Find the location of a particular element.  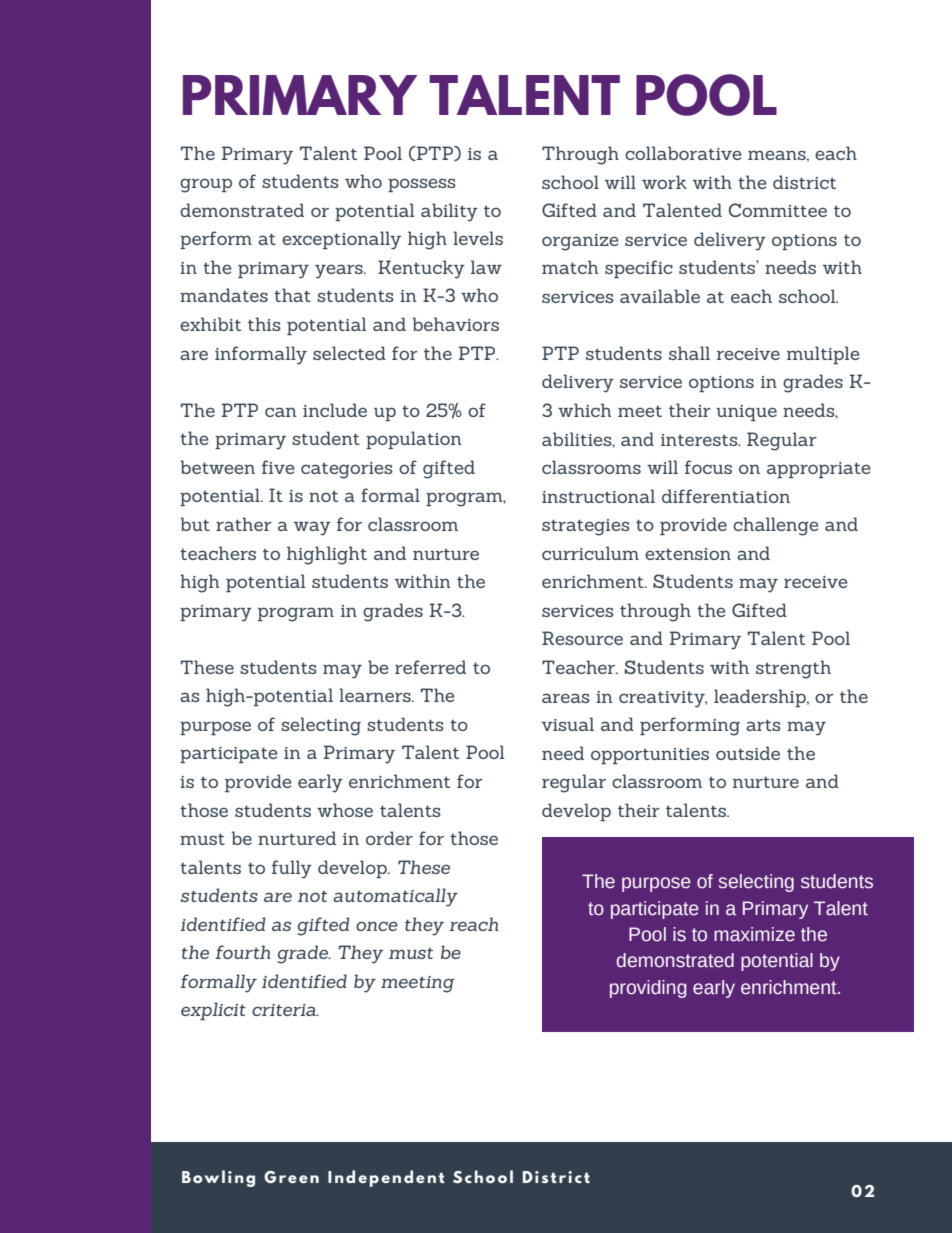

maximize is located at coordinates (754, 934).
